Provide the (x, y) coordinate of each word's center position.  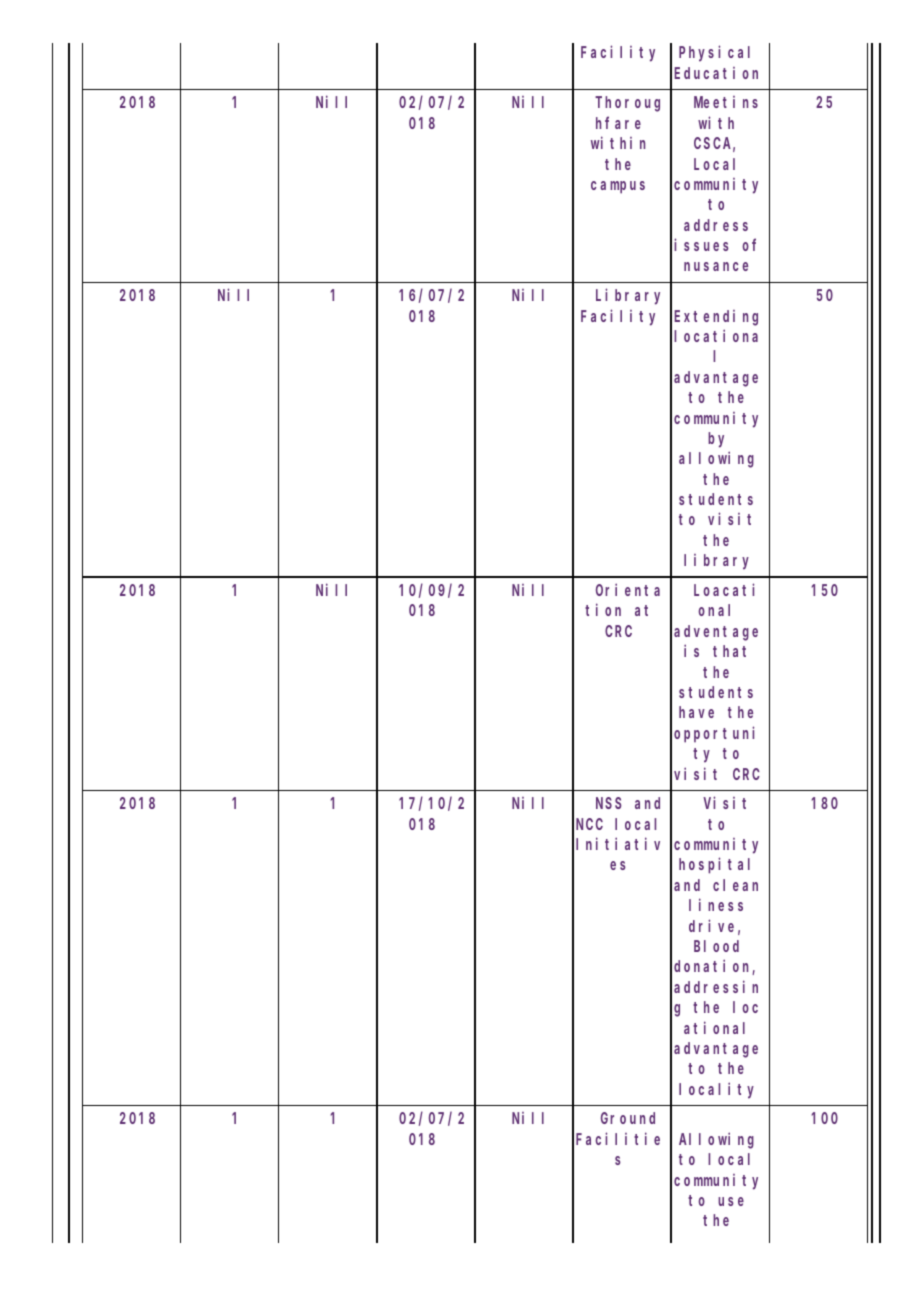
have (696, 712)
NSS (608, 803)
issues (701, 244)
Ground (628, 1118)
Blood (716, 946)
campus (618, 187)
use (731, 1201)
